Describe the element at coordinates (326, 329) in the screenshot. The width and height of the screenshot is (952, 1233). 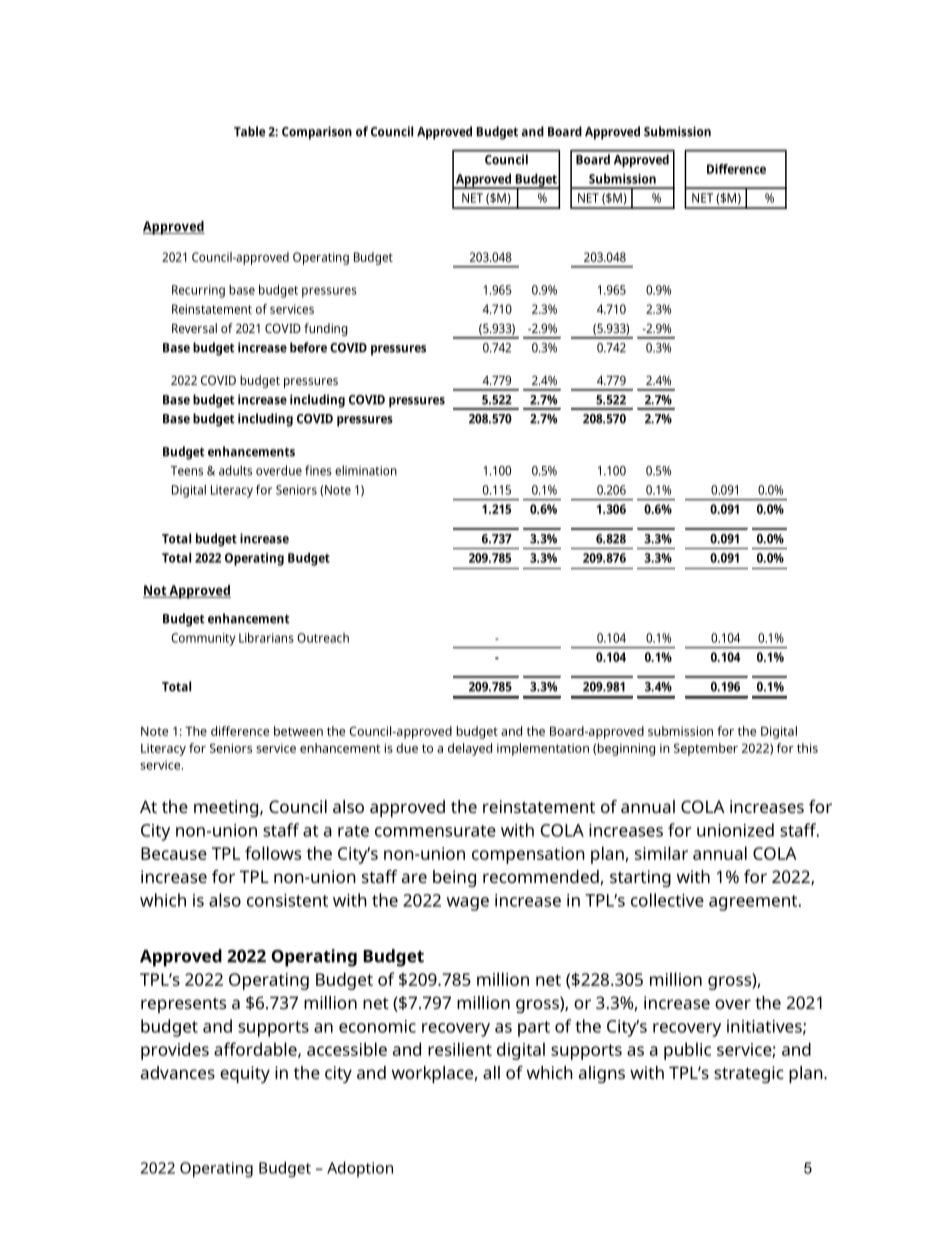
I see `funding` at that location.
